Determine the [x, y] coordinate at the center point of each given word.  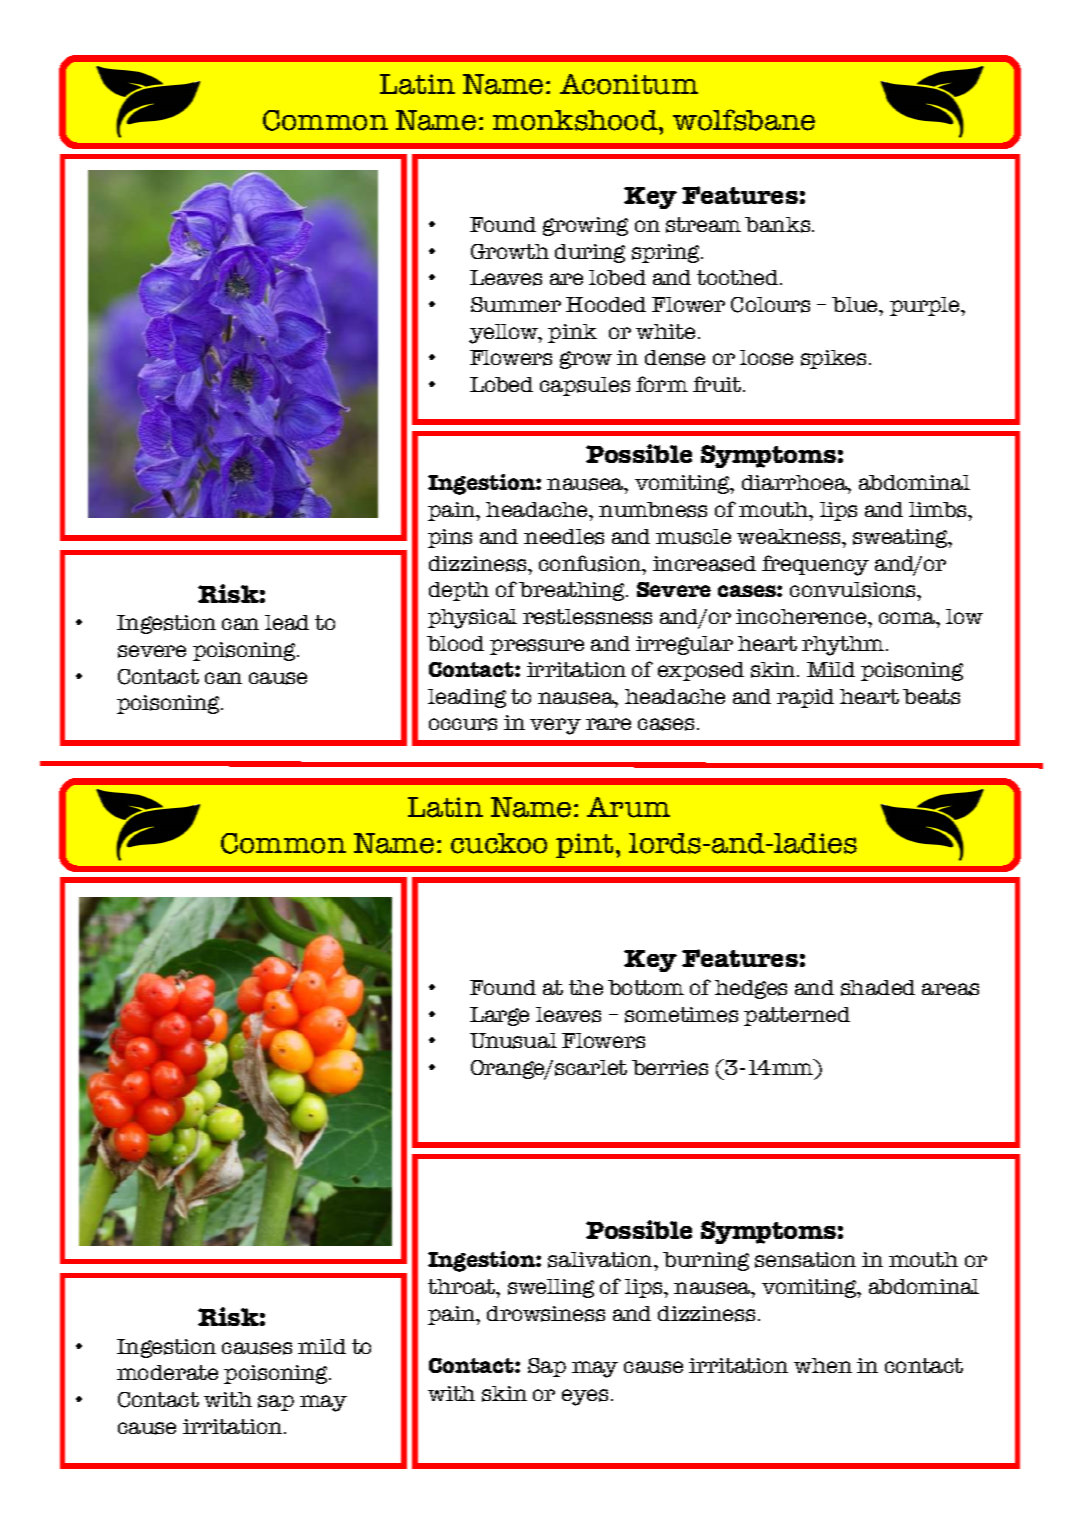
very [555, 726]
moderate [167, 1372]
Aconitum [629, 84]
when [823, 1365]
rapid [805, 698]
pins [450, 538]
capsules [585, 386]
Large [499, 1016]
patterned [797, 1016]
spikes [833, 359]
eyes [585, 1397]
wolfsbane [744, 120]
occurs [463, 724]
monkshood [576, 120]
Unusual [513, 1041]
